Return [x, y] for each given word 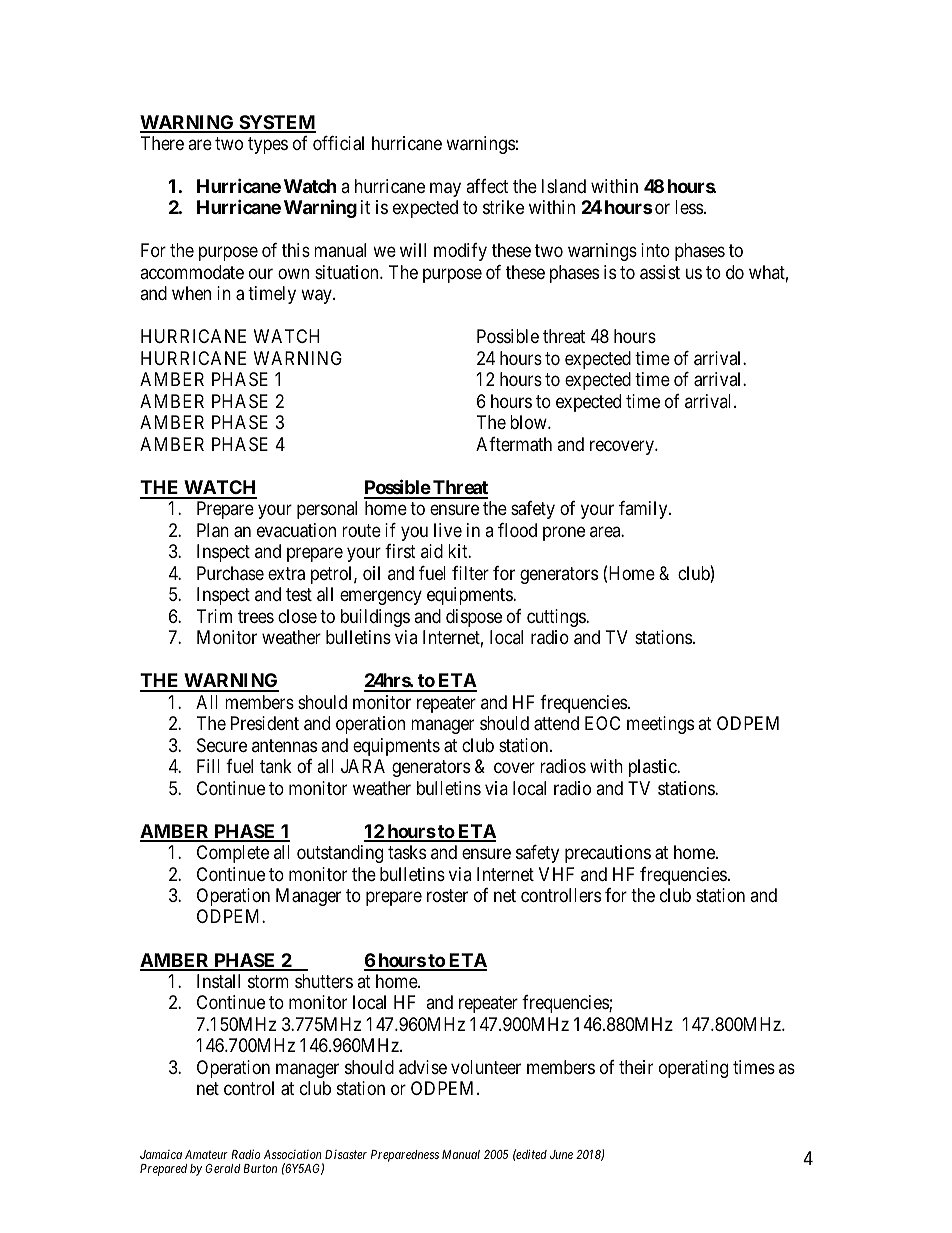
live [448, 530]
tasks [407, 852]
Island [564, 186]
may [445, 189]
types [268, 145]
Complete [233, 854]
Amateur [206, 1154]
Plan [213, 530]
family [644, 510]
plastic [653, 768]
